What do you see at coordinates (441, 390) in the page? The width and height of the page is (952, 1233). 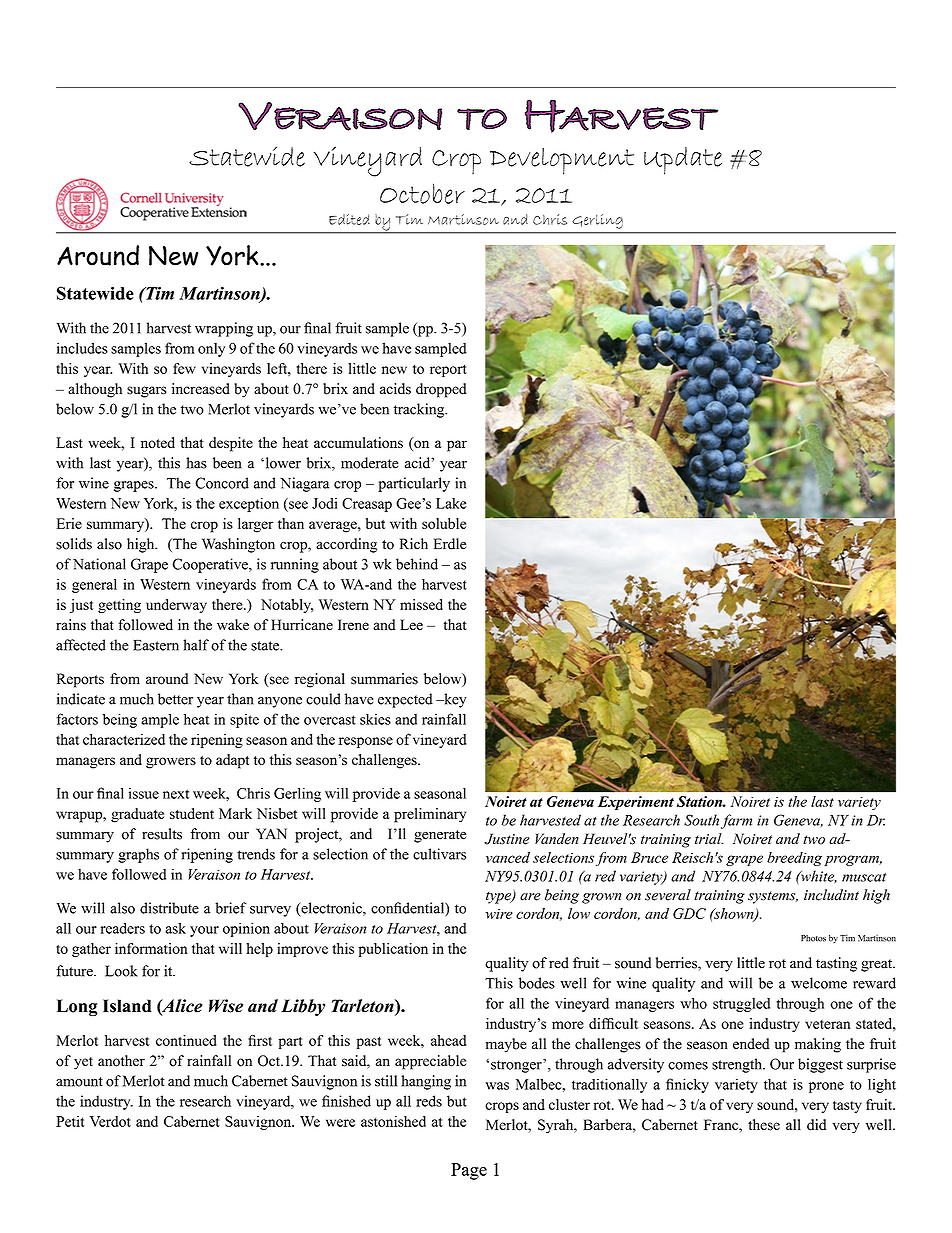 I see `dropped` at bounding box center [441, 390].
